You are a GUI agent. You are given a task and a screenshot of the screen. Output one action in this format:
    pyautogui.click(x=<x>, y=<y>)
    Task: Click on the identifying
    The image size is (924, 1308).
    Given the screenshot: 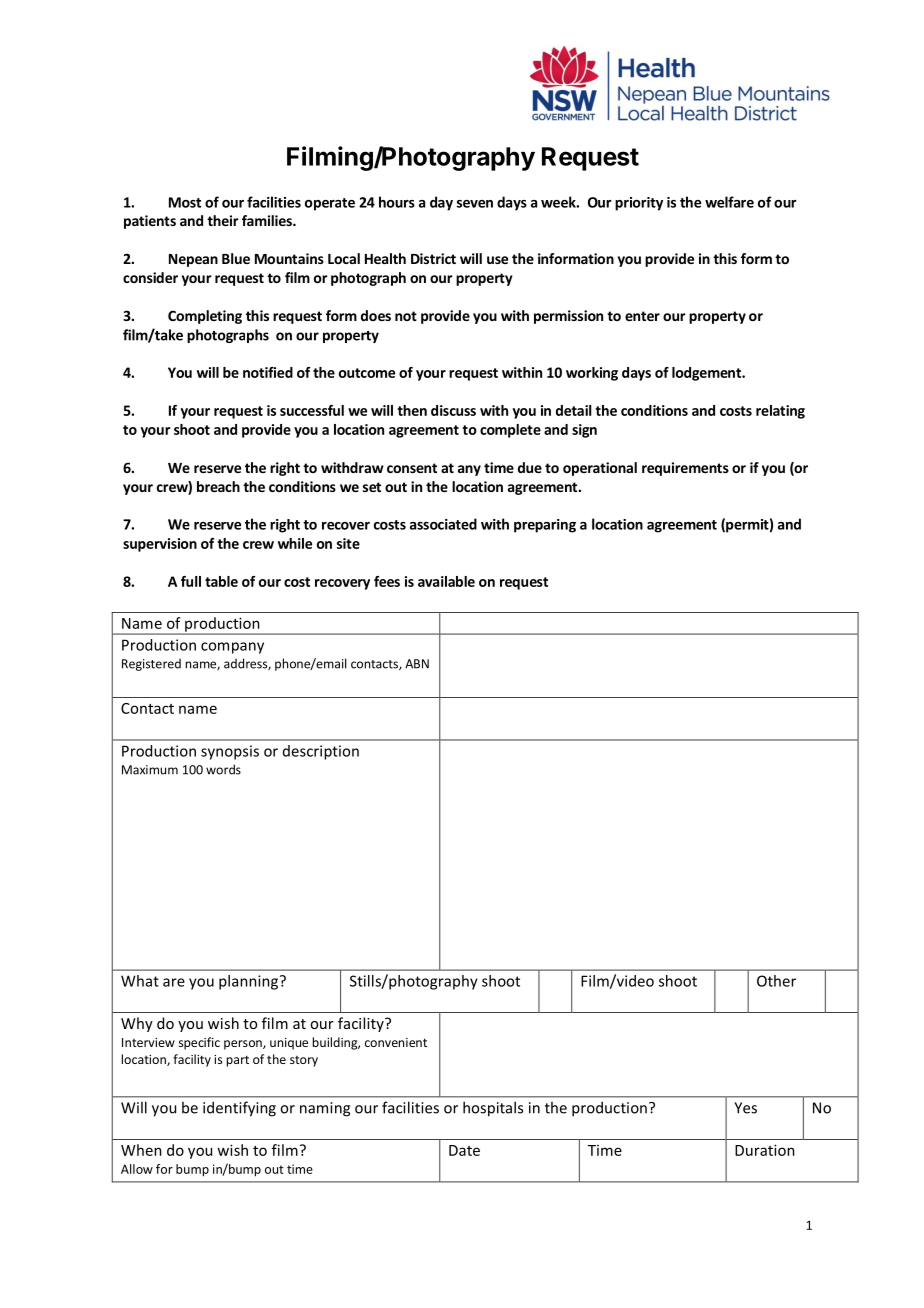 What is the action you would take?
    pyautogui.click(x=239, y=1109)
